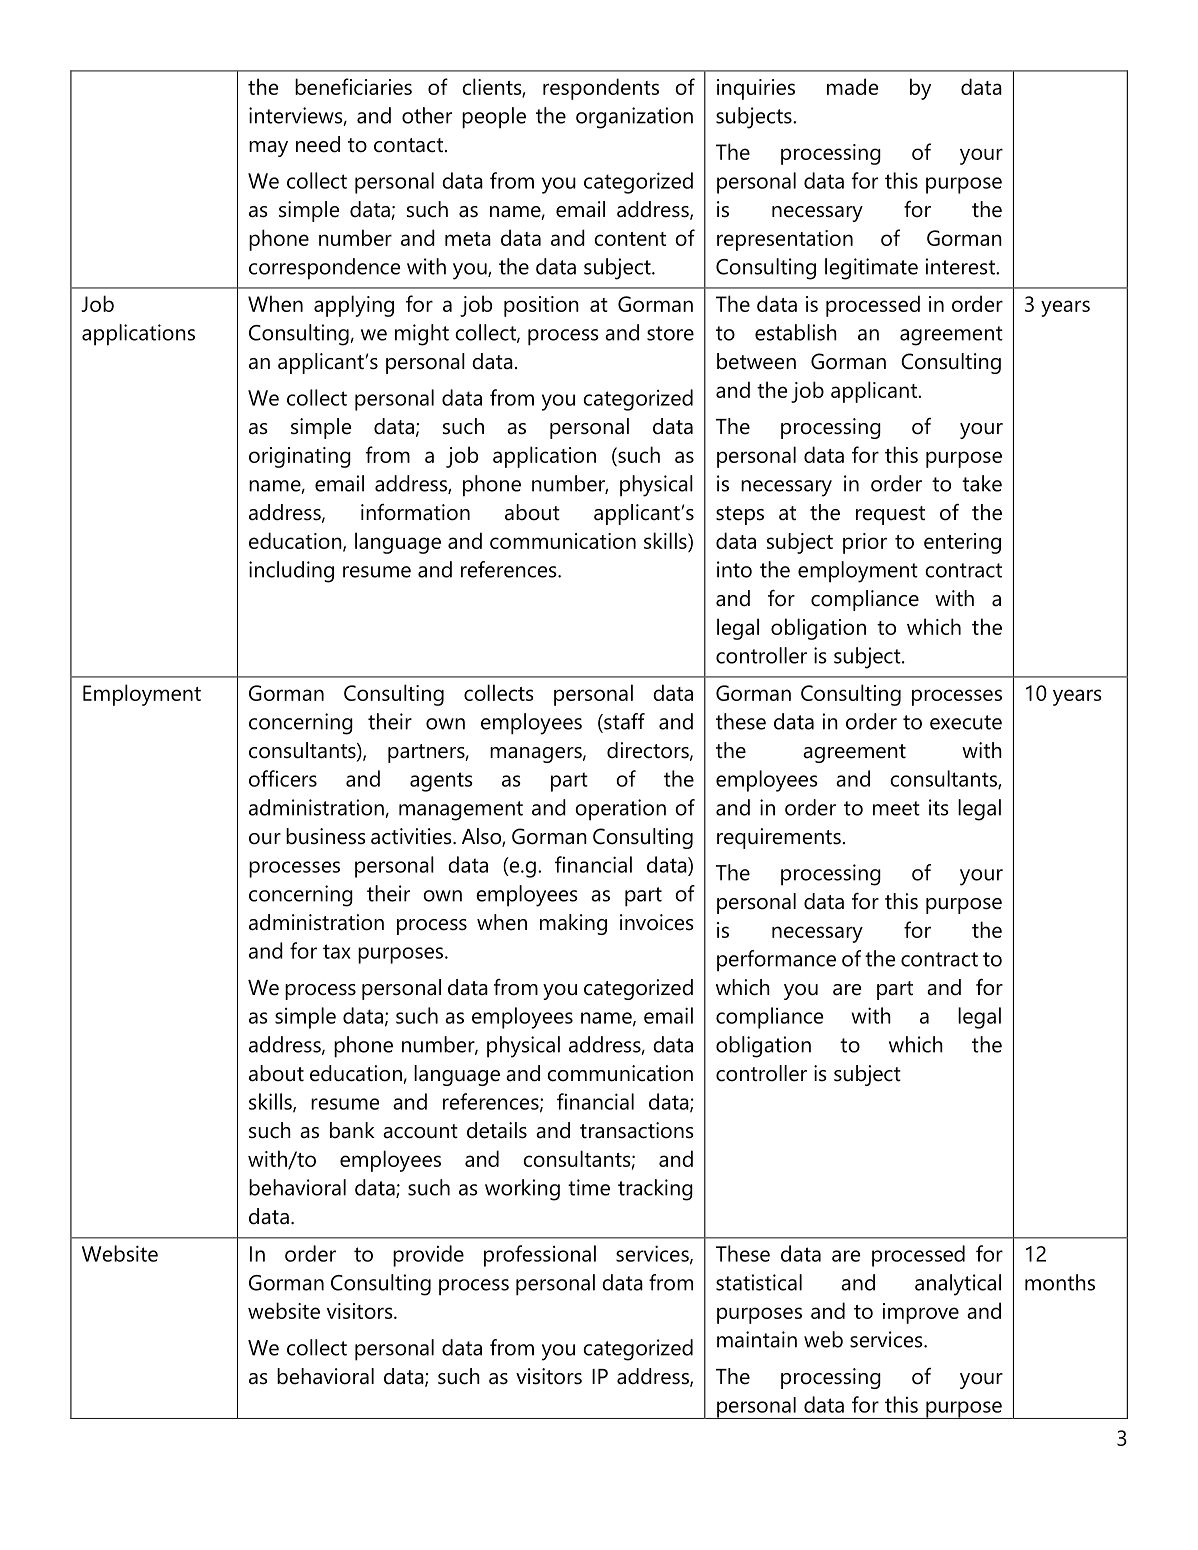 This page has height=1550, width=1198. I want to click on agents, so click(441, 782).
